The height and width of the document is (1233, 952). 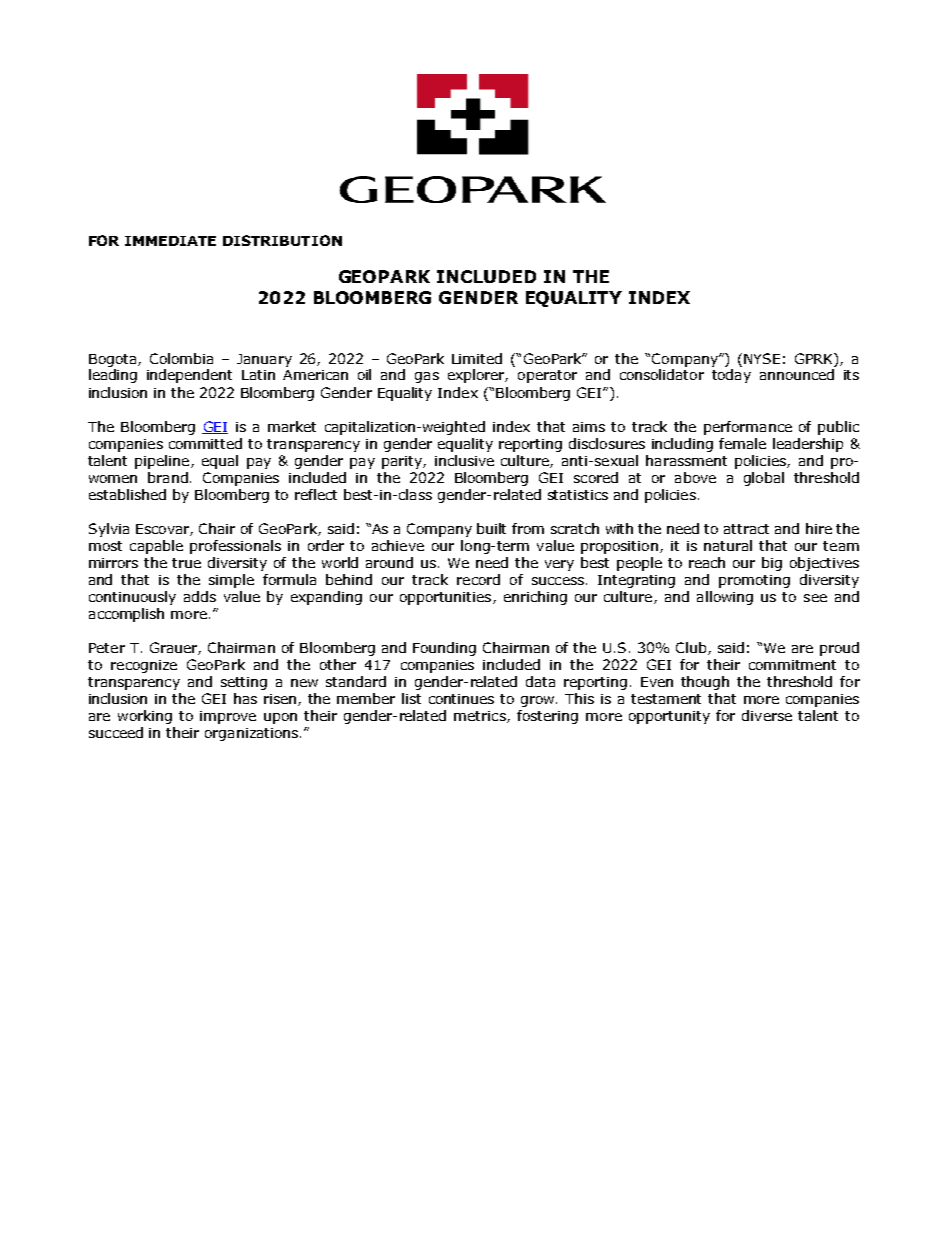 What do you see at coordinates (444, 649) in the document?
I see `Founding` at bounding box center [444, 649].
